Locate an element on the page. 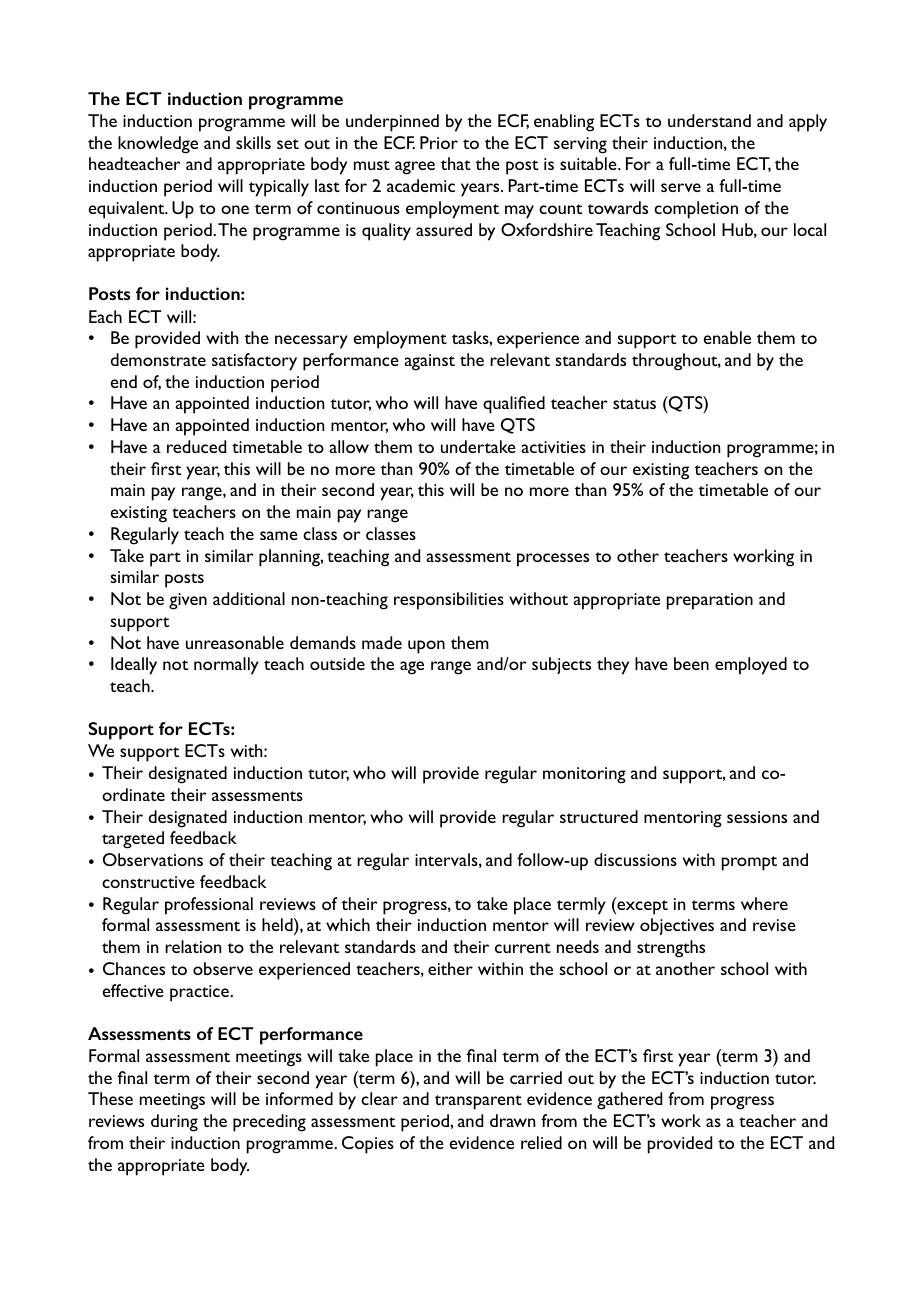 The image size is (924, 1308). knowledge is located at coordinates (158, 145).
